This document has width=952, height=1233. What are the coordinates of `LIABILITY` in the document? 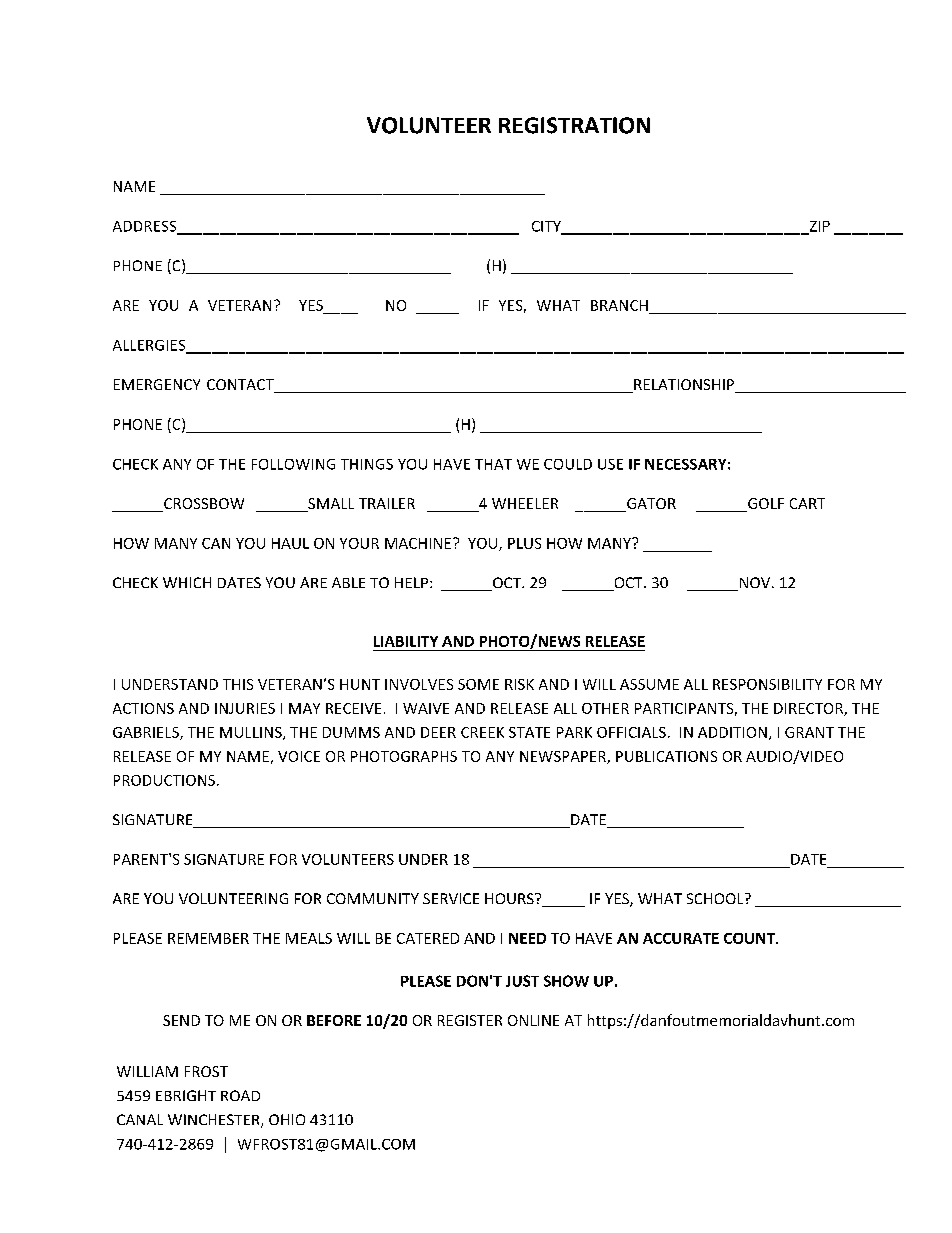 It's located at (406, 641).
